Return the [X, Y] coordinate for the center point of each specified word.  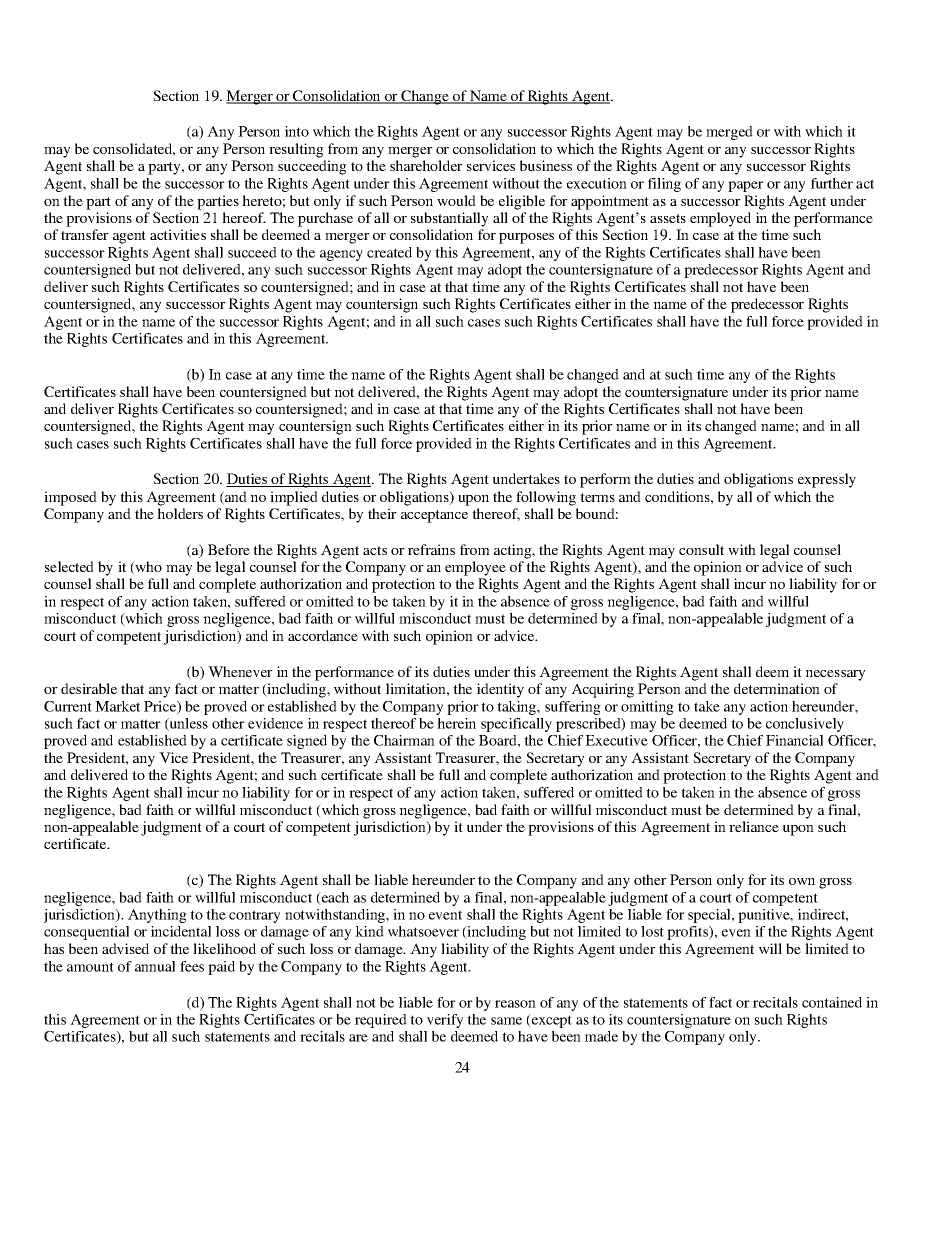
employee [475, 568]
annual [155, 966]
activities [178, 234]
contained [832, 1002]
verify [445, 1021]
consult [701, 549]
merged [729, 133]
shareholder [426, 165]
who [147, 568]
